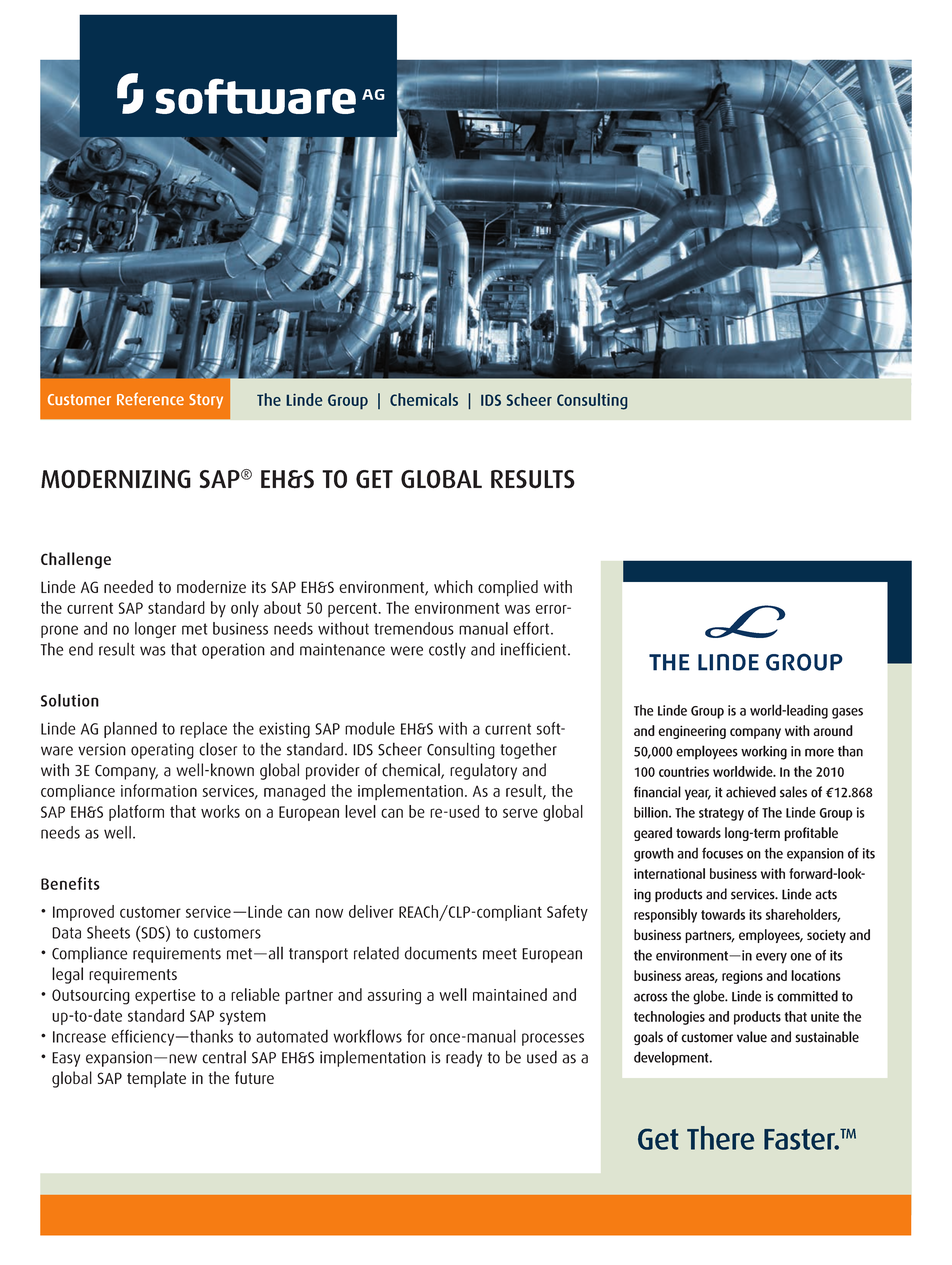 The image size is (952, 1265). I want to click on complied, so click(508, 588).
